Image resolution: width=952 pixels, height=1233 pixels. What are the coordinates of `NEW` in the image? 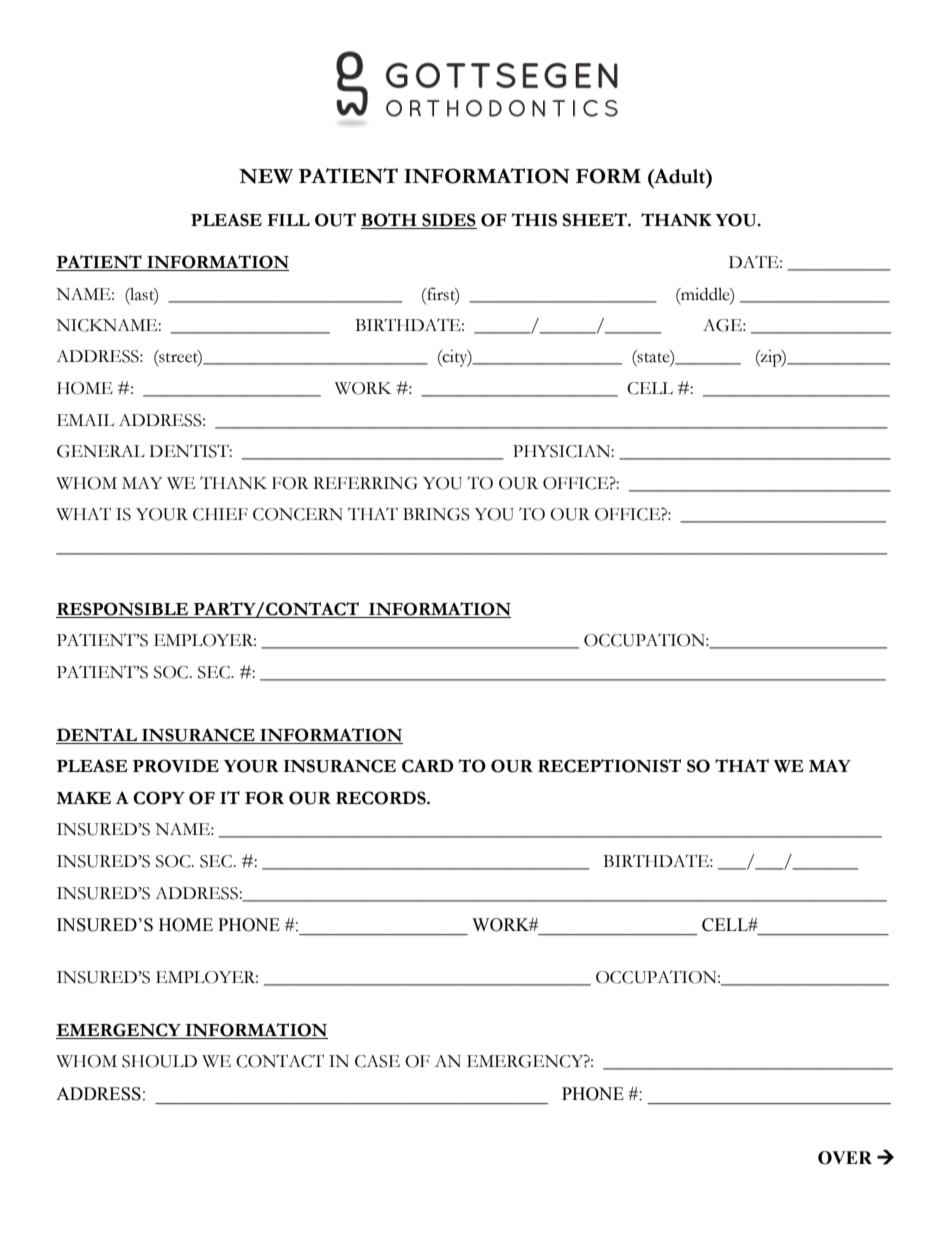 It's located at (266, 176).
